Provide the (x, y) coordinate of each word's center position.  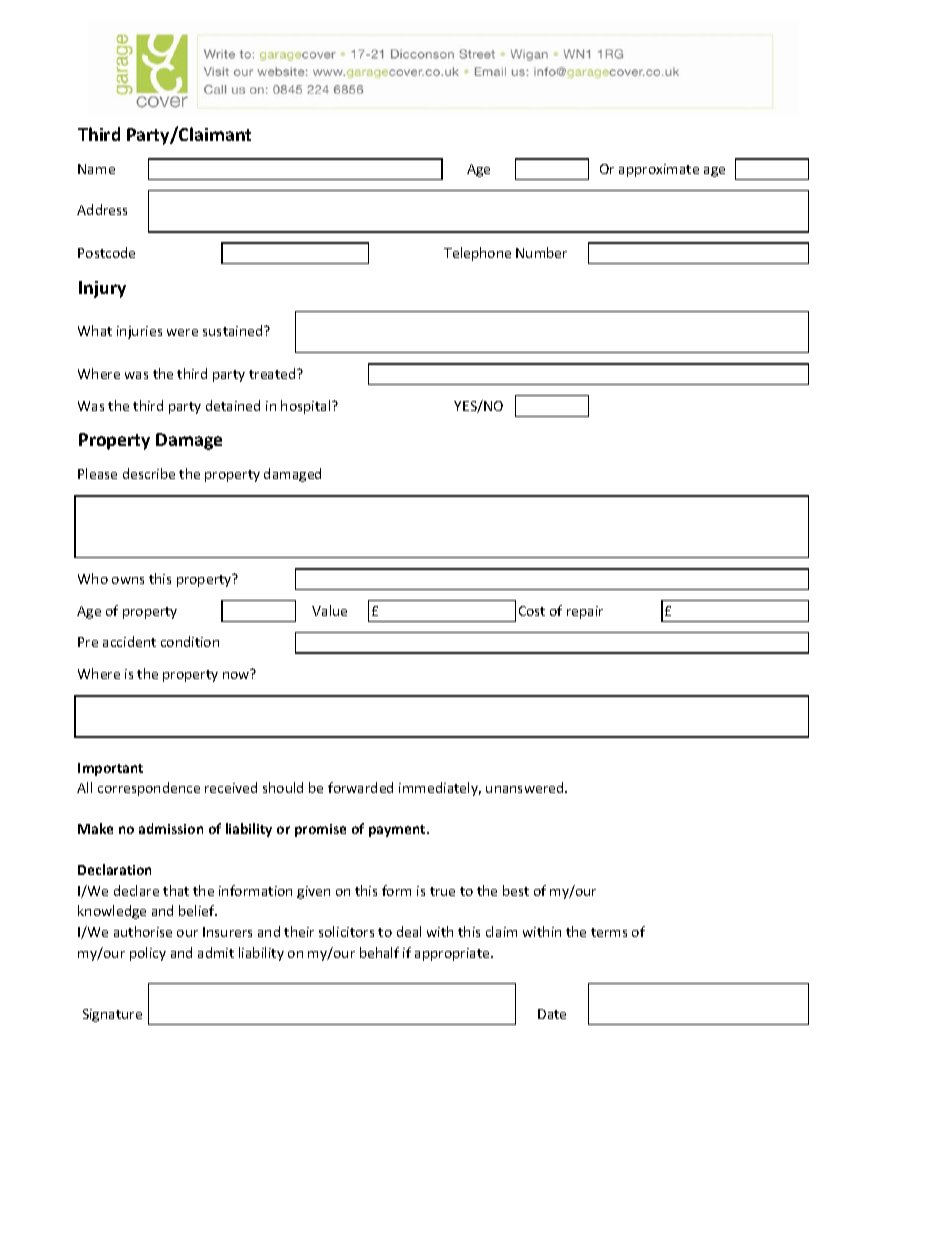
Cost (532, 611)
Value (329, 610)
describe (149, 473)
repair (585, 612)
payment (398, 831)
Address (102, 209)
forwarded (360, 787)
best (516, 890)
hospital (307, 407)
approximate (659, 170)
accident (129, 641)
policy (148, 954)
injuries (139, 332)
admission (171, 828)
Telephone (477, 254)
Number (541, 252)
